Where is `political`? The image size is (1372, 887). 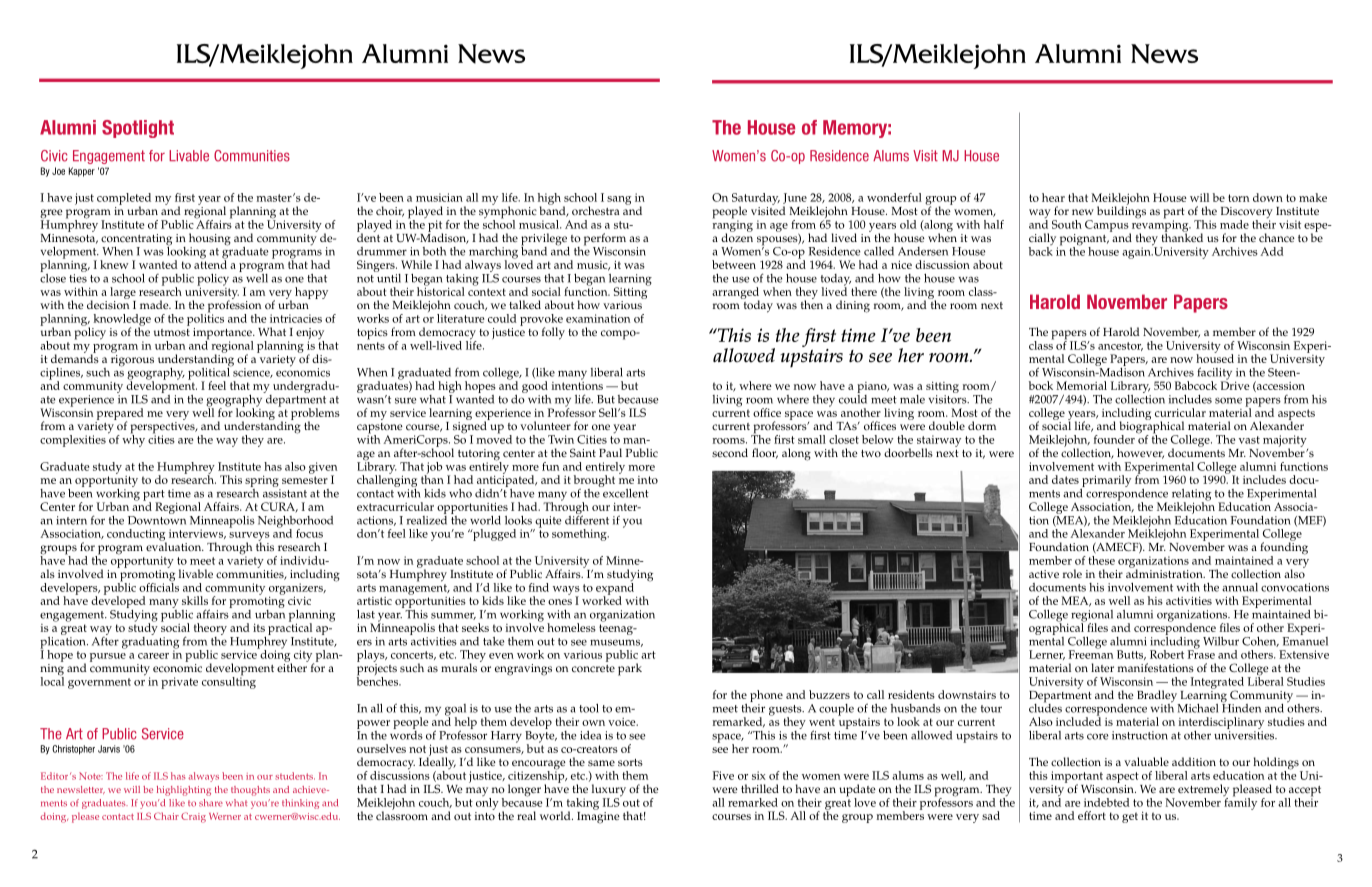
political is located at coordinates (209, 373).
